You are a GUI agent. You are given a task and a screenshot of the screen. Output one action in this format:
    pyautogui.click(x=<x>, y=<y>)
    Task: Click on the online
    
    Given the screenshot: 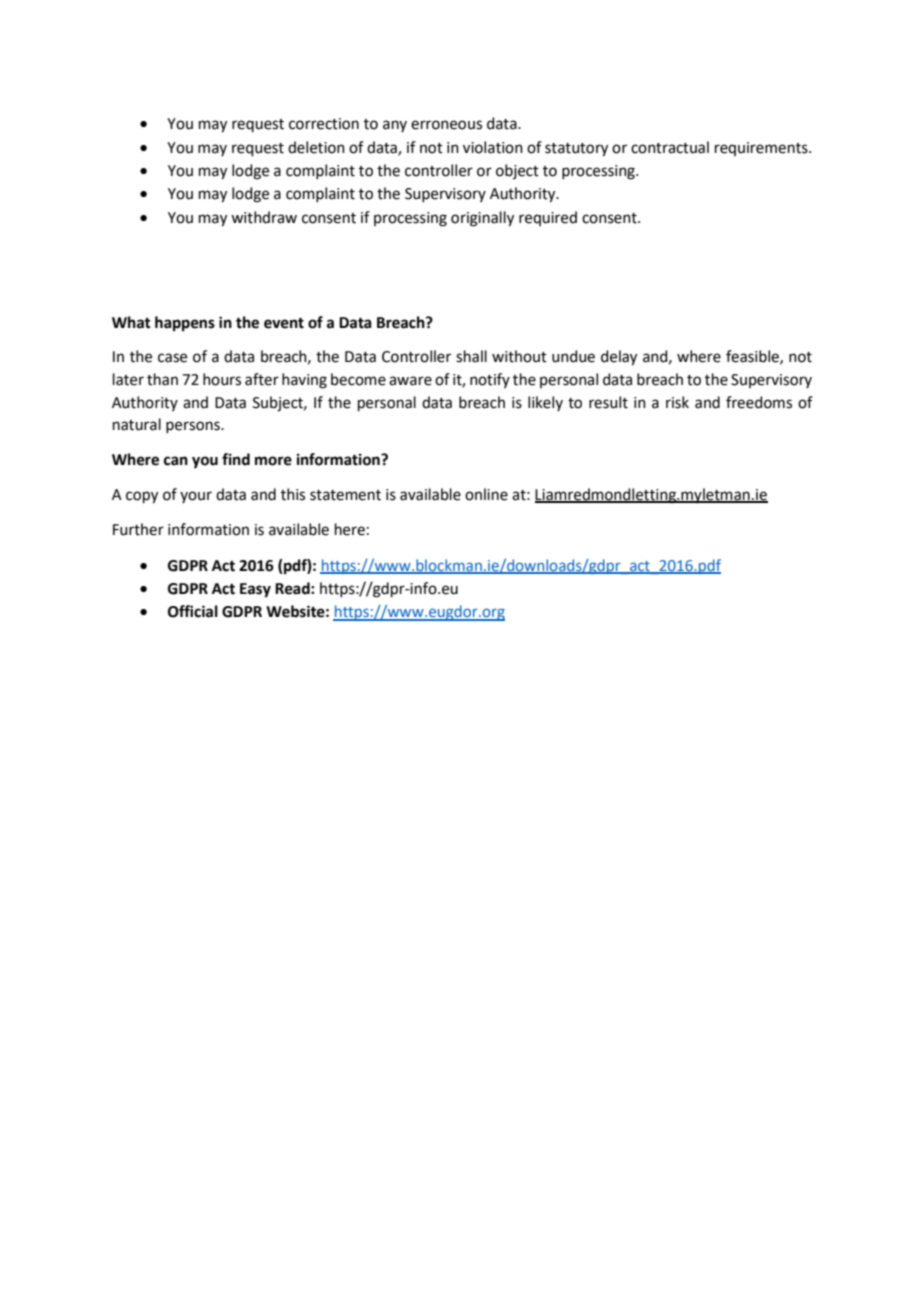 What is the action you would take?
    pyautogui.click(x=486, y=494)
